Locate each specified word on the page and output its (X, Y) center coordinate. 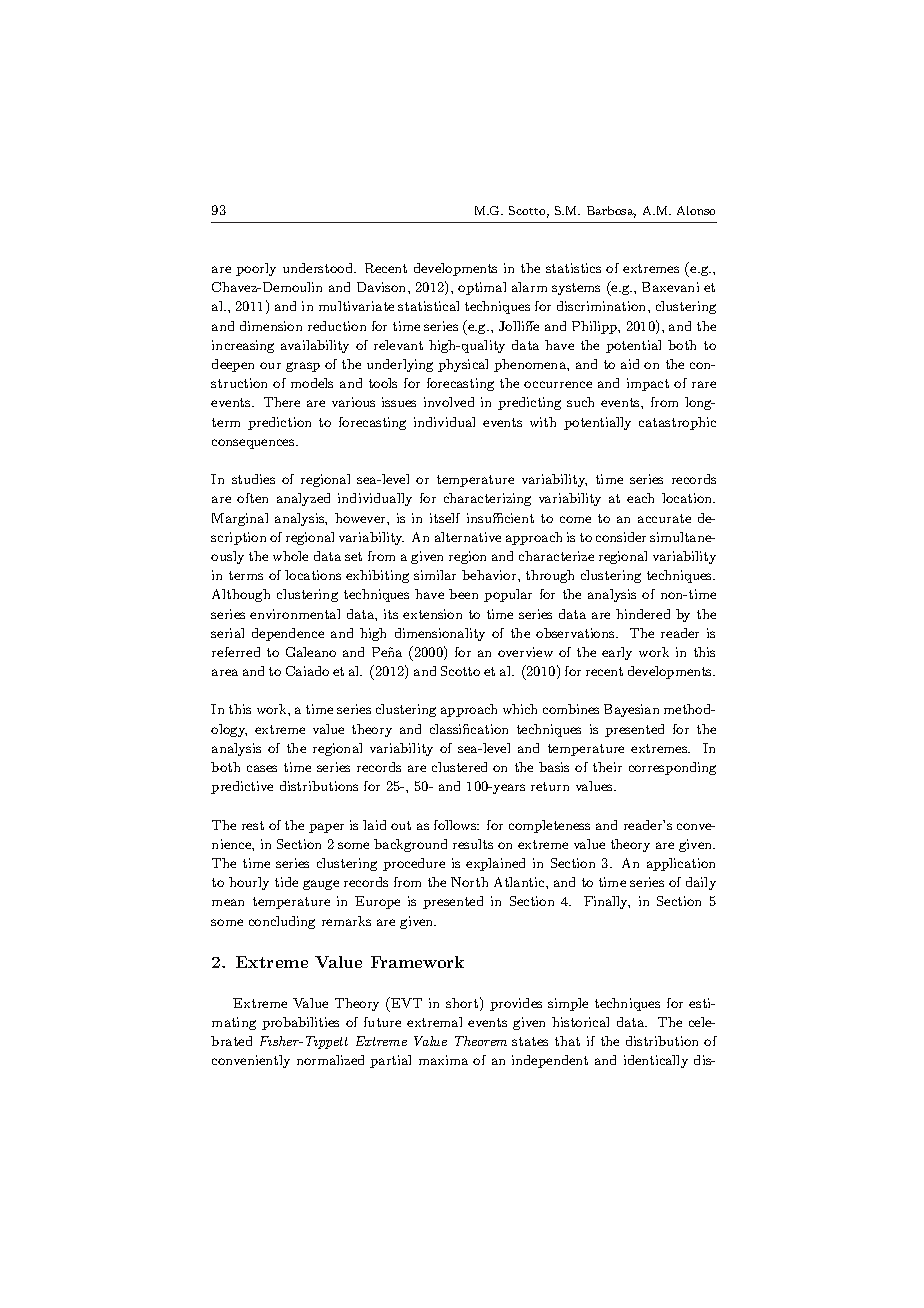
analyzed (303, 499)
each (640, 498)
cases (262, 768)
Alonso (696, 210)
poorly (256, 269)
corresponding (672, 768)
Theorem (481, 1041)
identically (656, 1061)
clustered (459, 767)
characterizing (487, 499)
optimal (482, 288)
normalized (330, 1060)
